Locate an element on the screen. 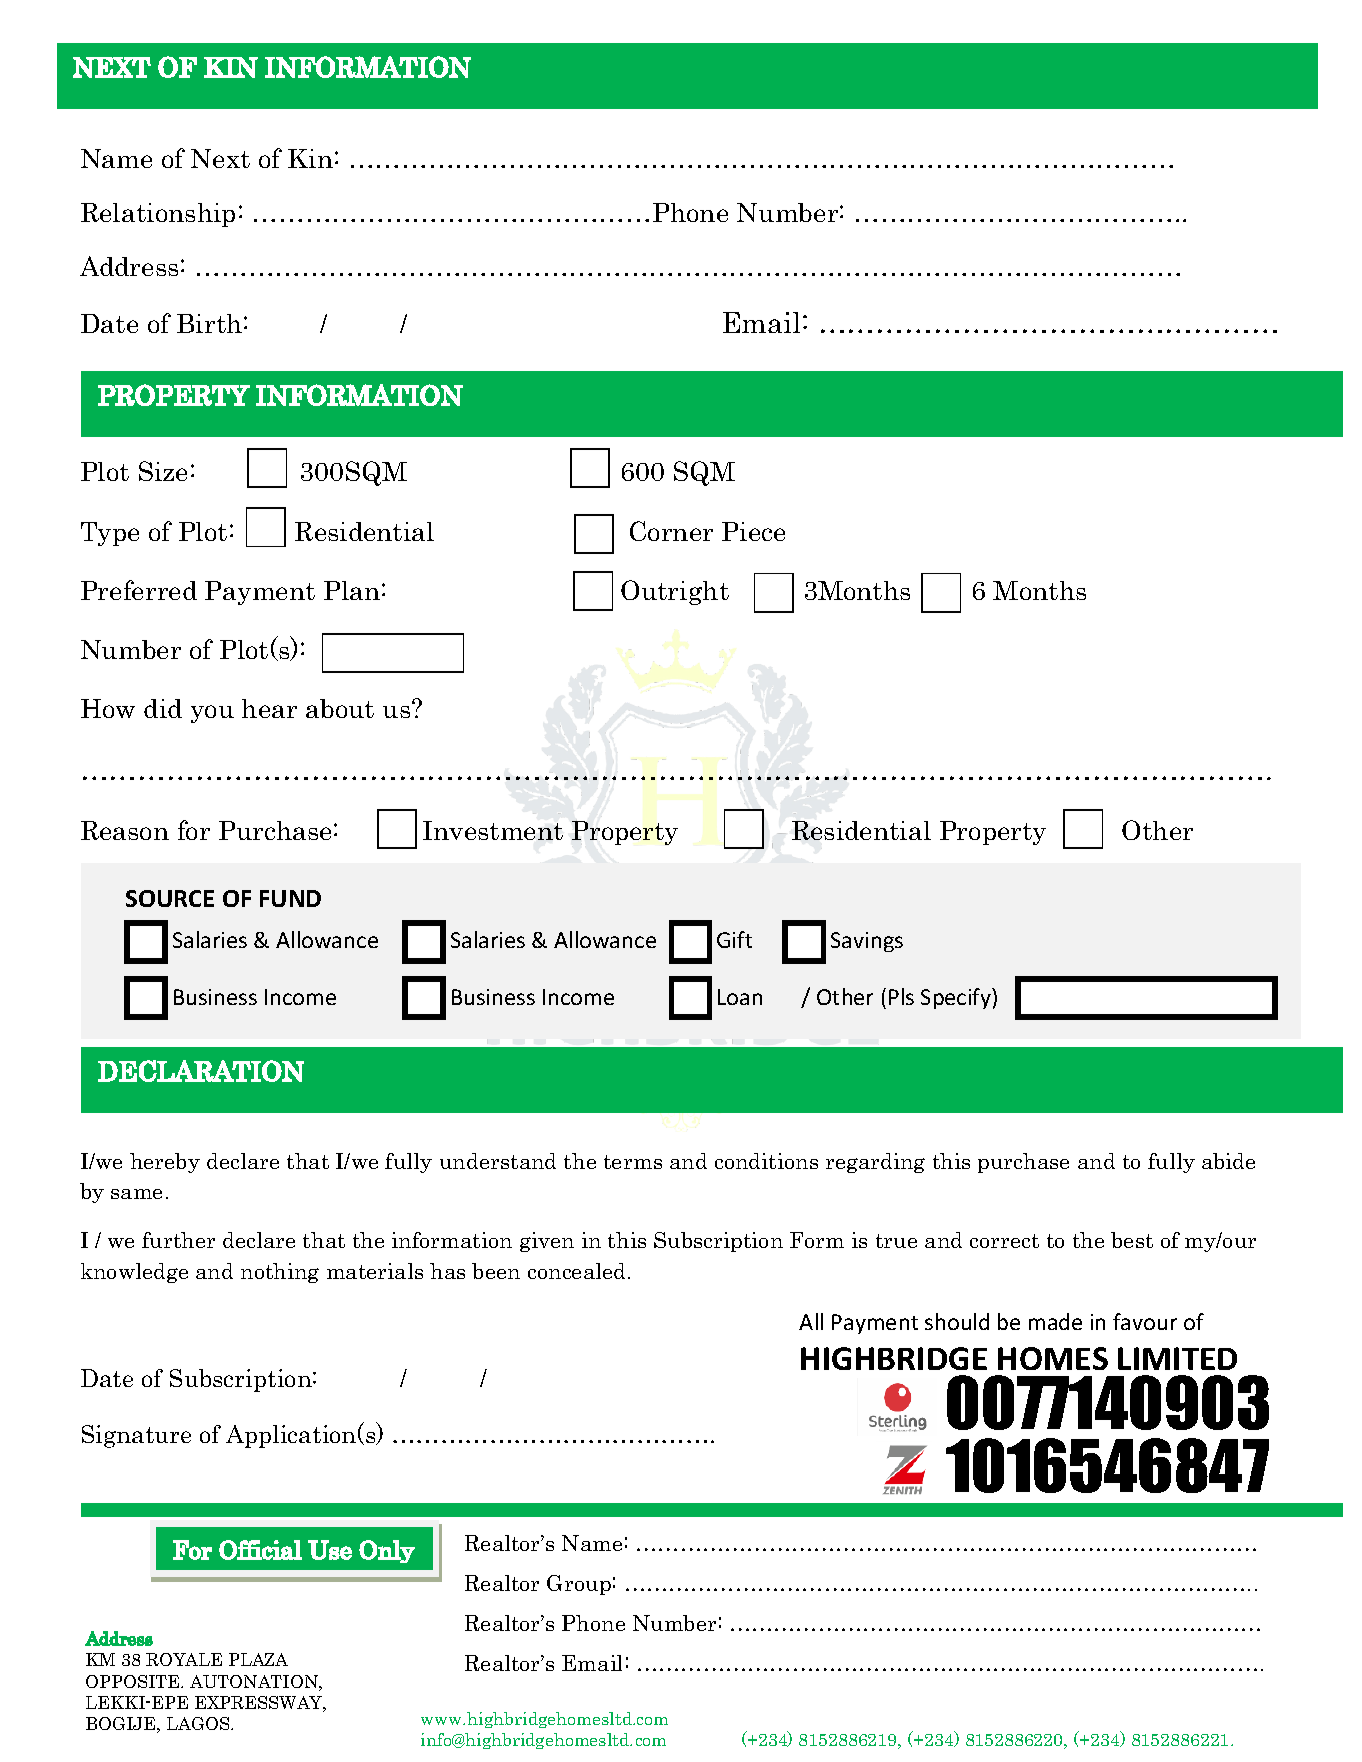 This screenshot has height=1762, width=1362. Pls is located at coordinates (901, 996).
